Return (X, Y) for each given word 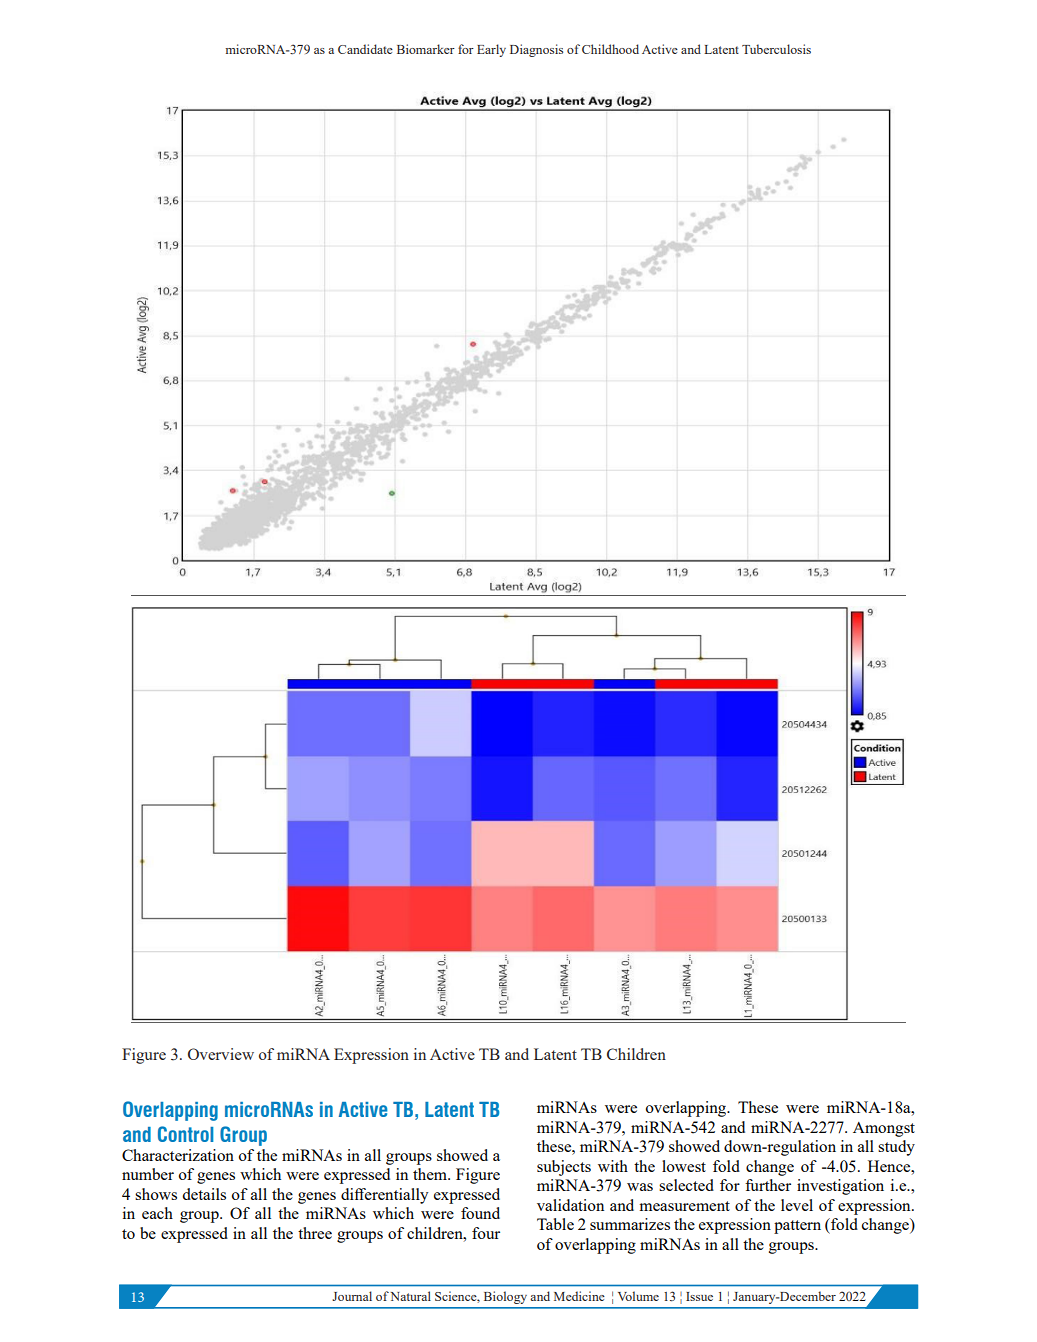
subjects (564, 1168)
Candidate (365, 49)
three (315, 1233)
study (896, 1148)
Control (185, 1134)
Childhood (610, 49)
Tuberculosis (776, 49)
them (431, 1174)
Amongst (884, 1129)
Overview (221, 1054)
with (613, 1166)
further (768, 1185)
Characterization (178, 1155)
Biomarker (426, 49)
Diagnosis (536, 50)
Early (491, 50)
